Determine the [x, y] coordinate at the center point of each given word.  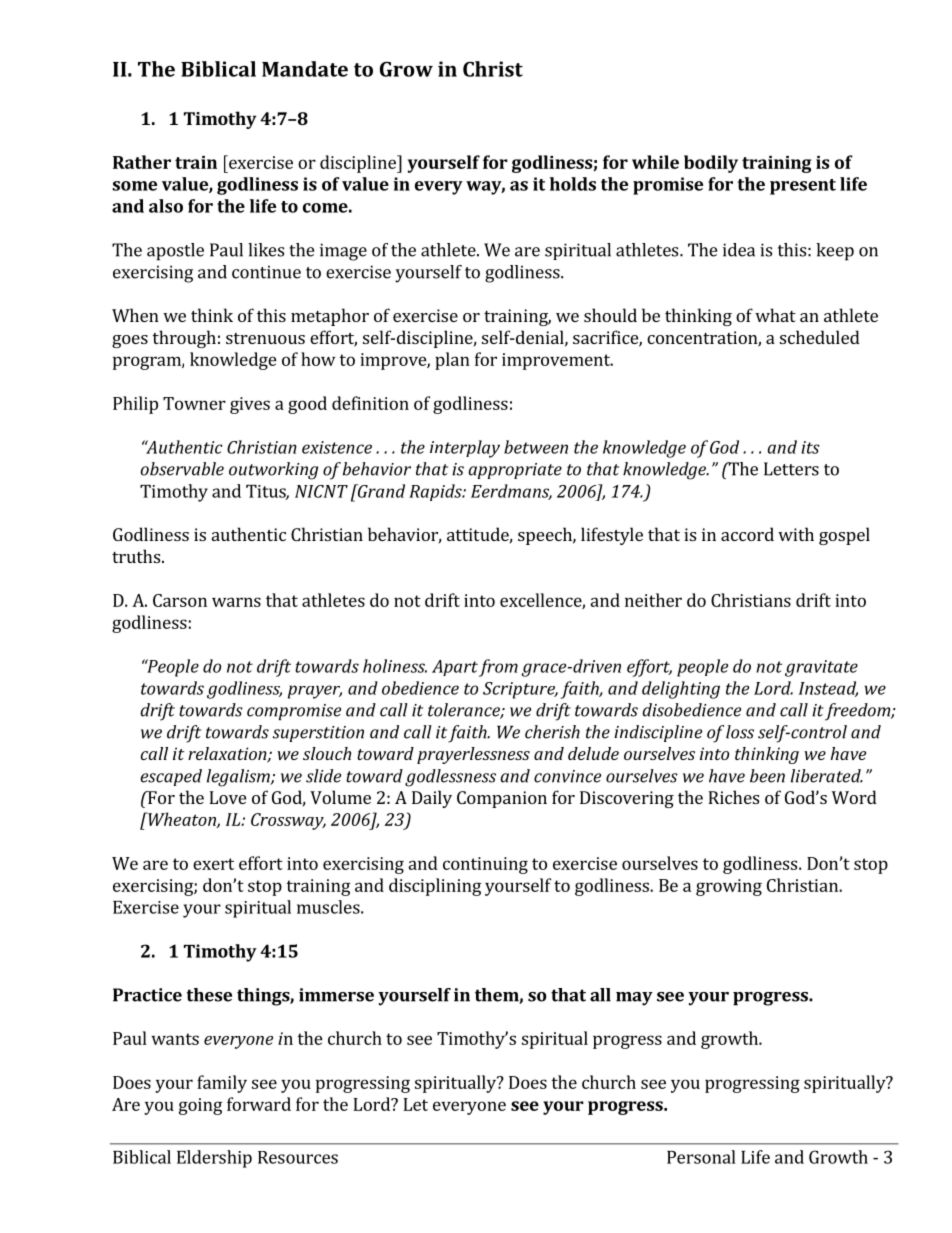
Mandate [305, 69]
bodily [711, 164]
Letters [791, 469]
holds [573, 184]
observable [182, 469]
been [767, 776]
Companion [502, 799]
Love [227, 797]
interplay [465, 449]
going [200, 1106]
